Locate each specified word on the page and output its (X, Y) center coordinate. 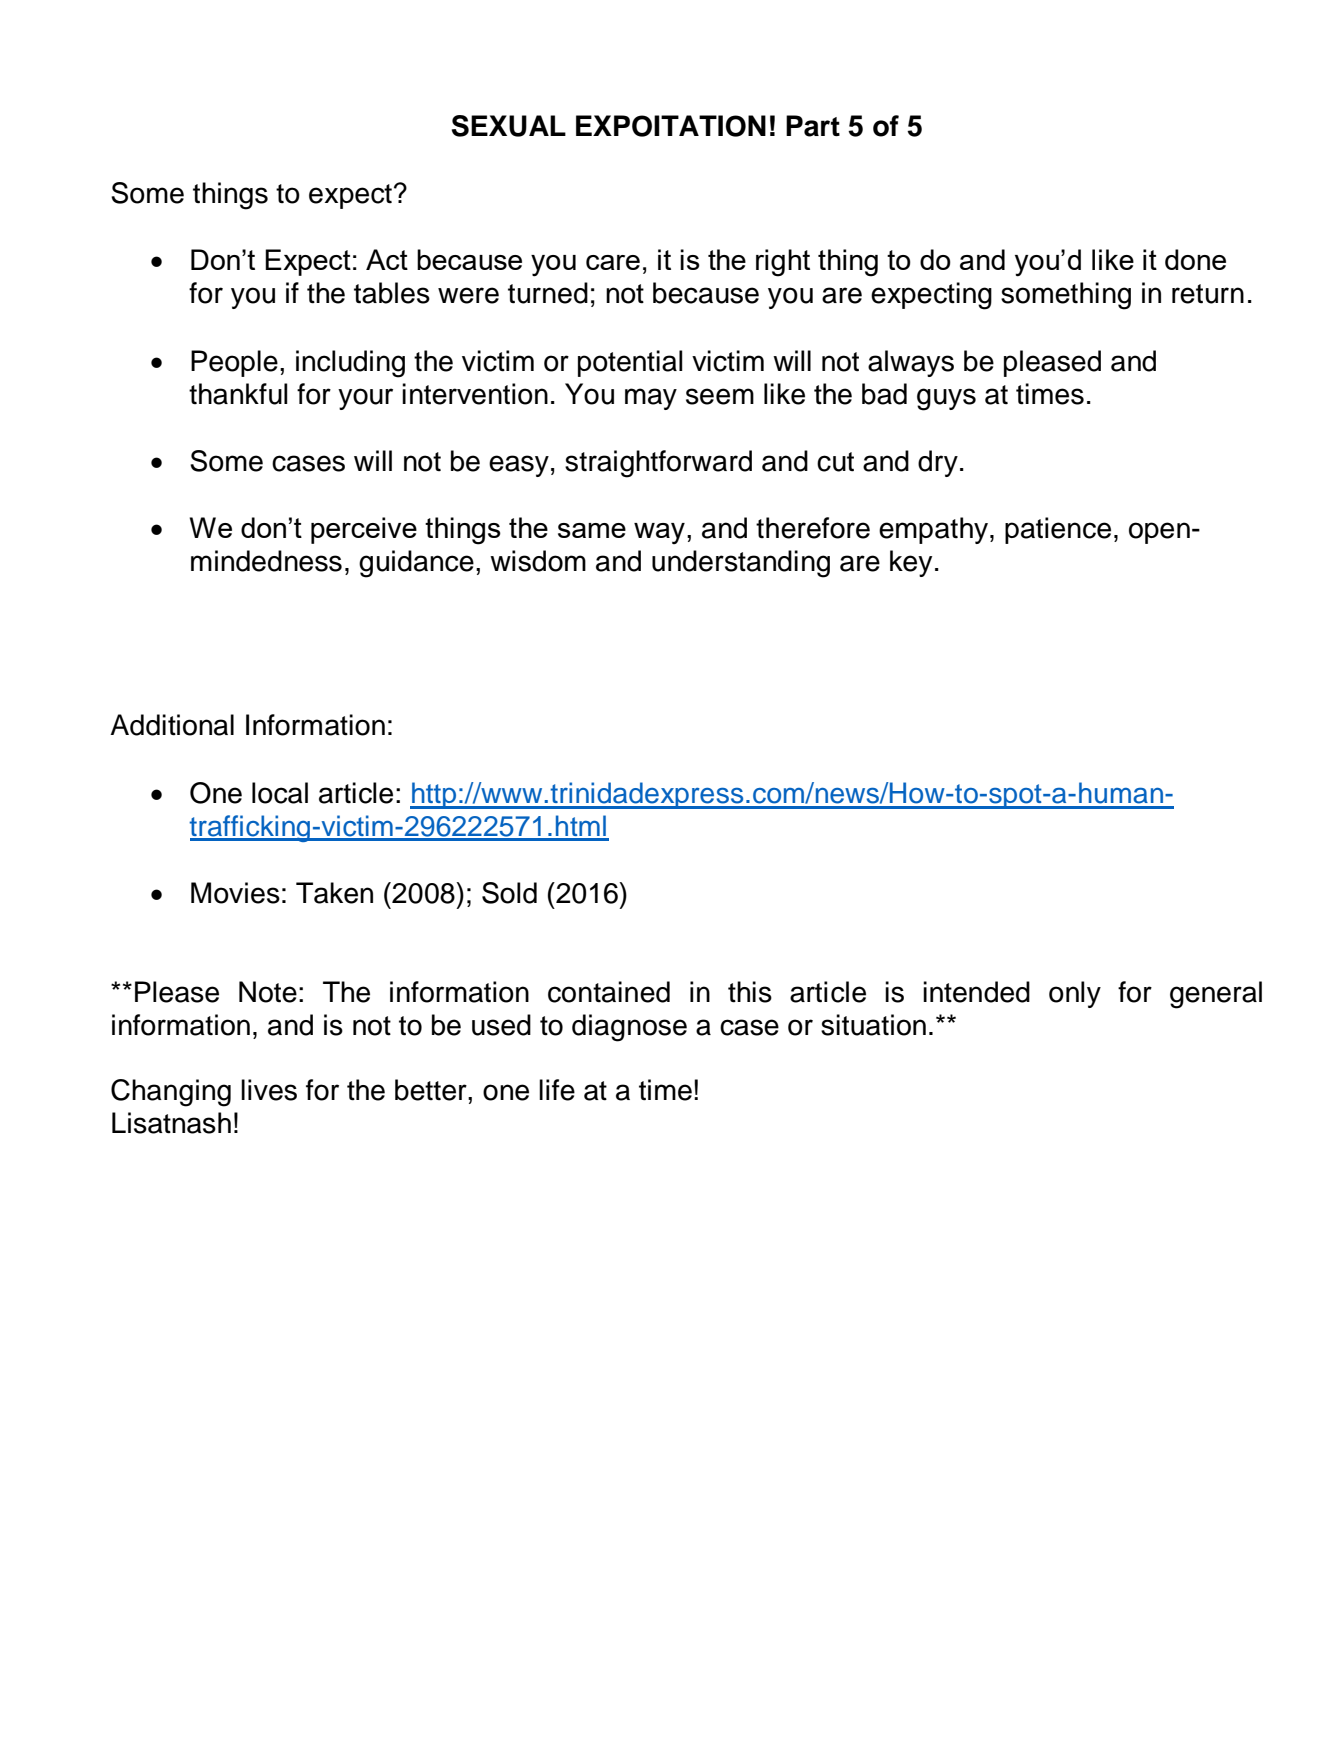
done (1195, 259)
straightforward (658, 464)
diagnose (629, 1028)
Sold (509, 893)
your (365, 399)
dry (938, 463)
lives (269, 1090)
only (1075, 994)
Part (813, 126)
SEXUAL (509, 126)
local (280, 793)
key (911, 563)
